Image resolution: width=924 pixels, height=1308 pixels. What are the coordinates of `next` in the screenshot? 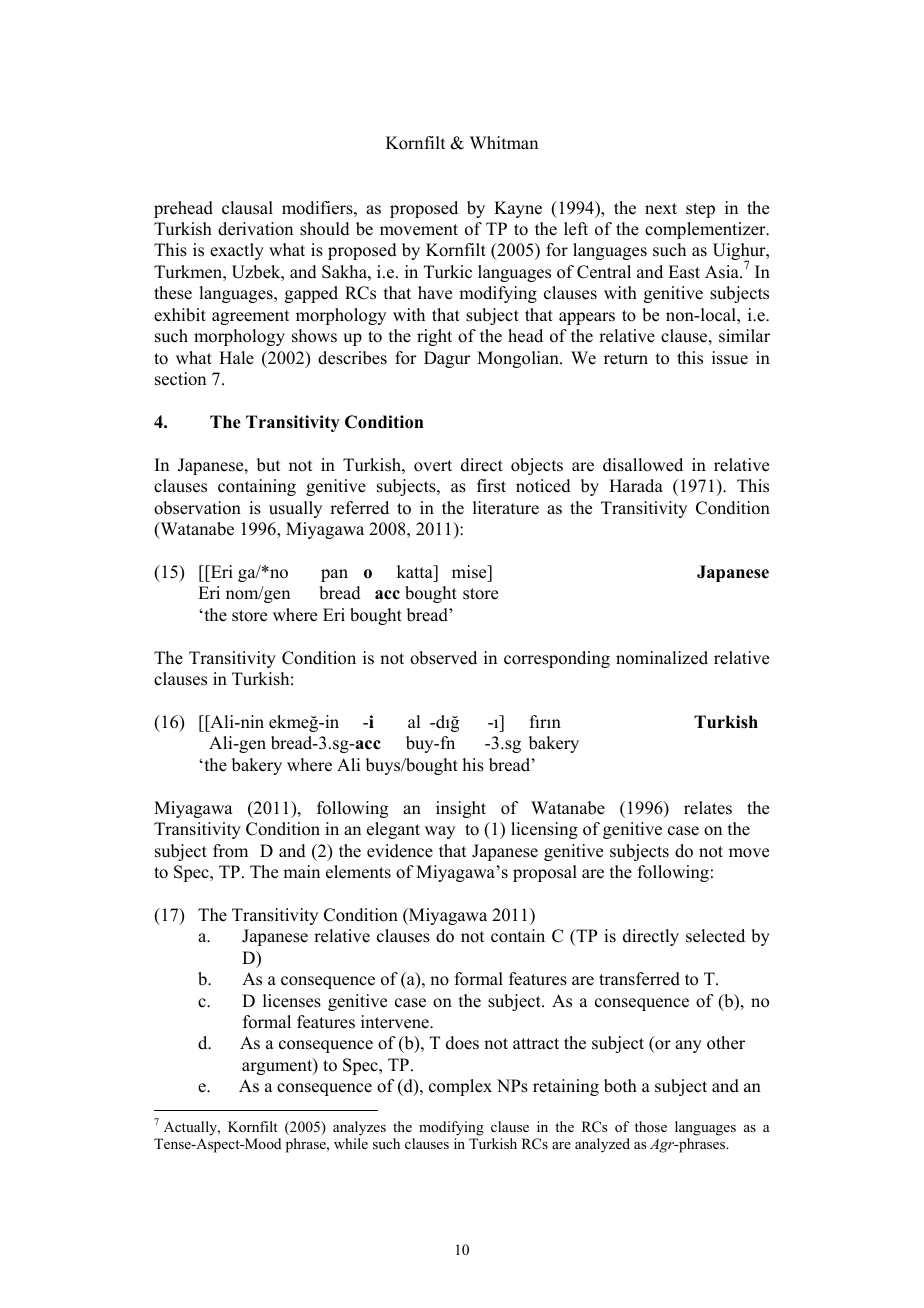 It's located at (661, 209).
